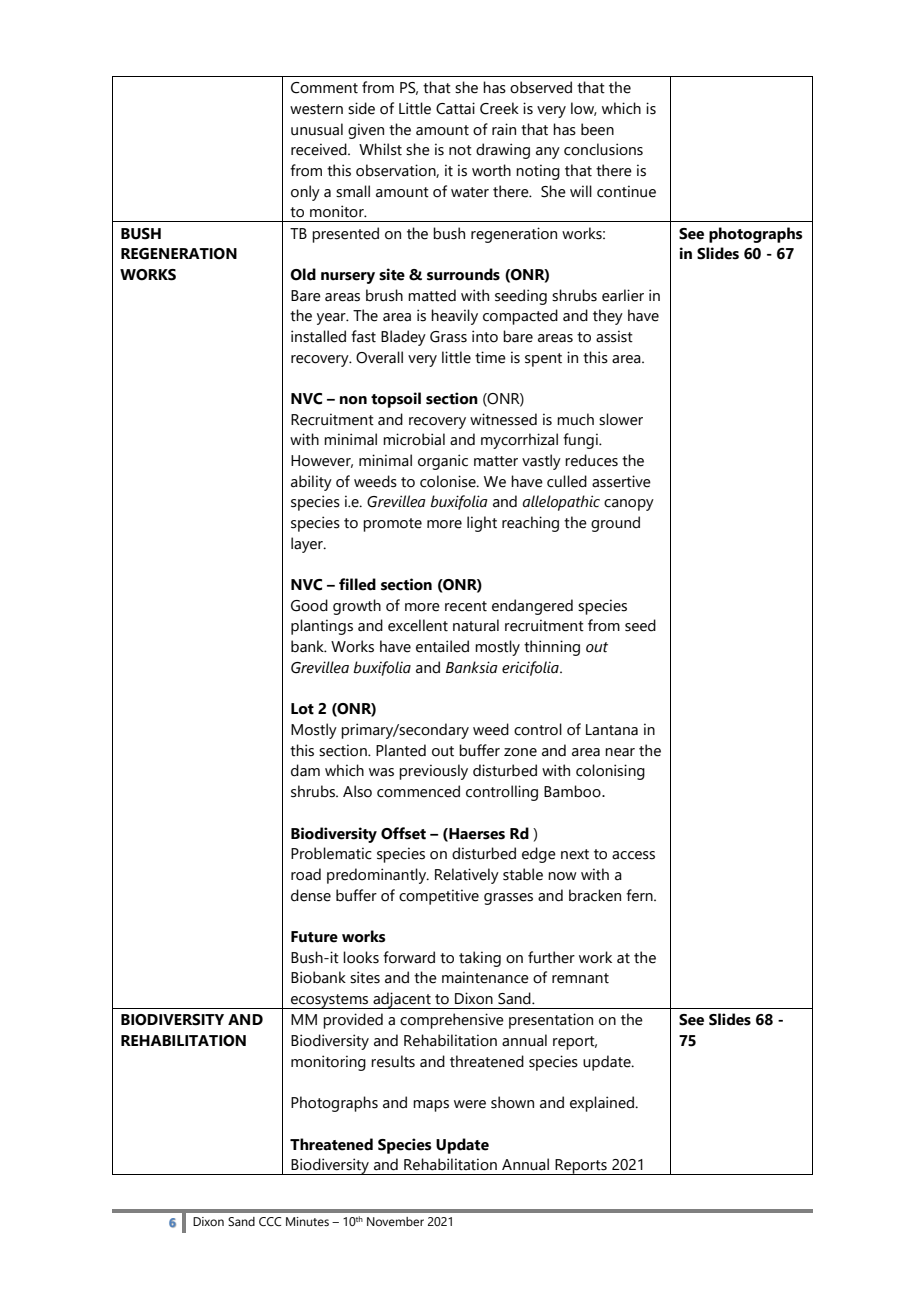 The height and width of the screenshot is (1308, 924). Describe the element at coordinates (311, 483) in the screenshot. I see `ability` at that location.
